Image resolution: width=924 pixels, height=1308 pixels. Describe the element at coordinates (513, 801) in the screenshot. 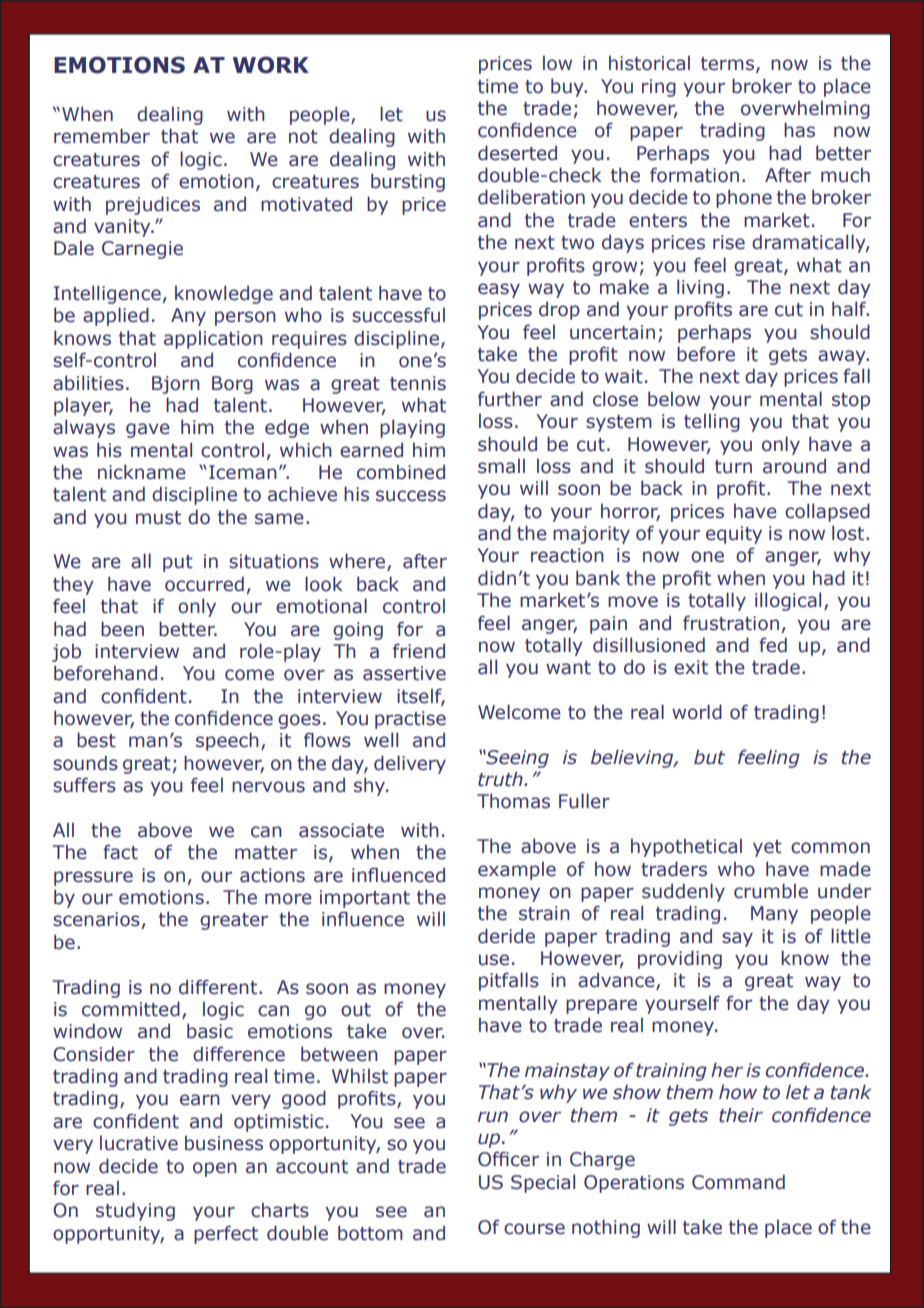

I see `Thomas` at that location.
